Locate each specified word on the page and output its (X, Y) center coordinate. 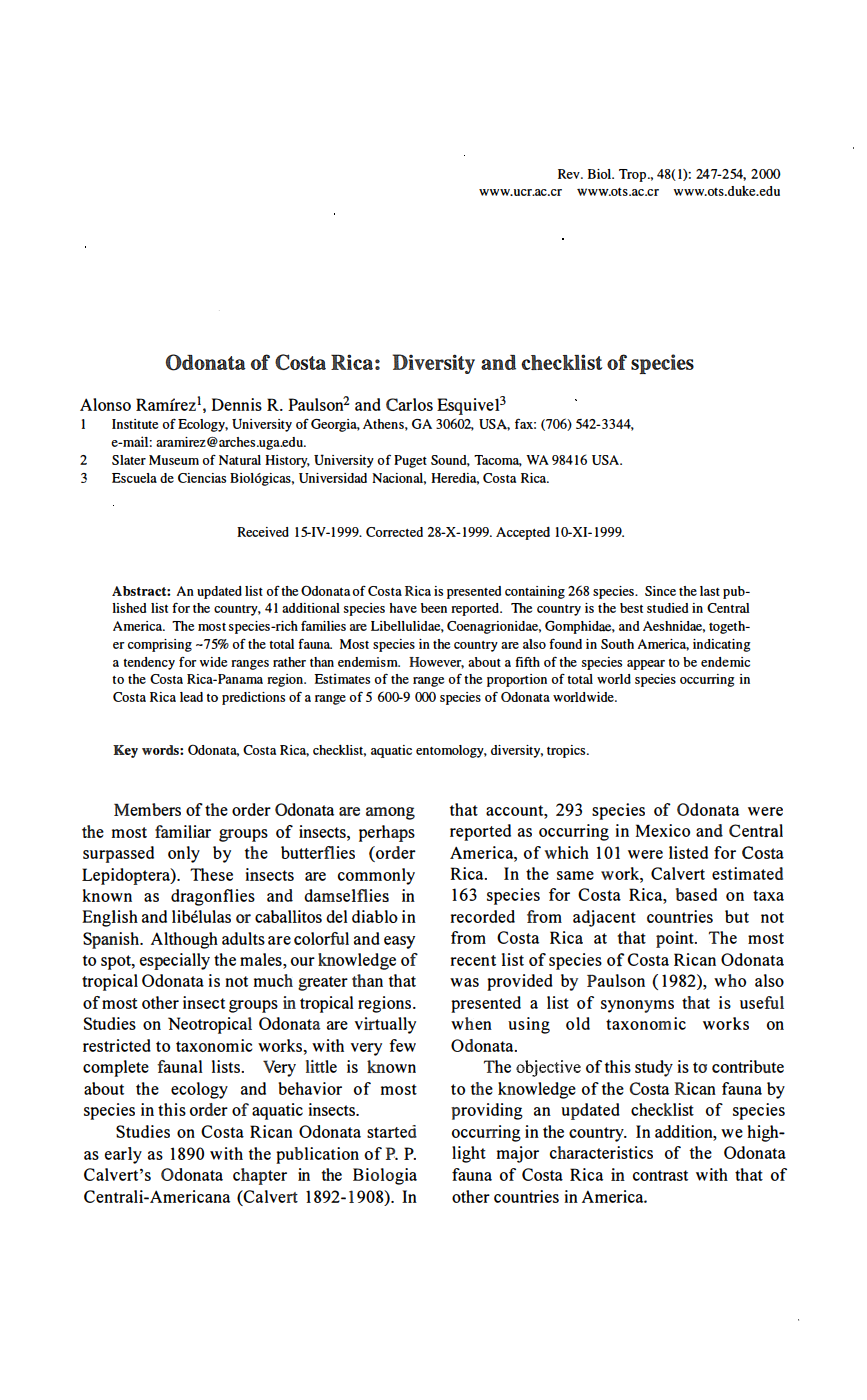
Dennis (236, 404)
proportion (517, 680)
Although (184, 940)
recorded (482, 916)
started (392, 1131)
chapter (260, 1176)
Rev (570, 174)
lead (191, 697)
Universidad (333, 478)
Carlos (409, 404)
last (710, 591)
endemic (725, 662)
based (696, 894)
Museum (174, 460)
